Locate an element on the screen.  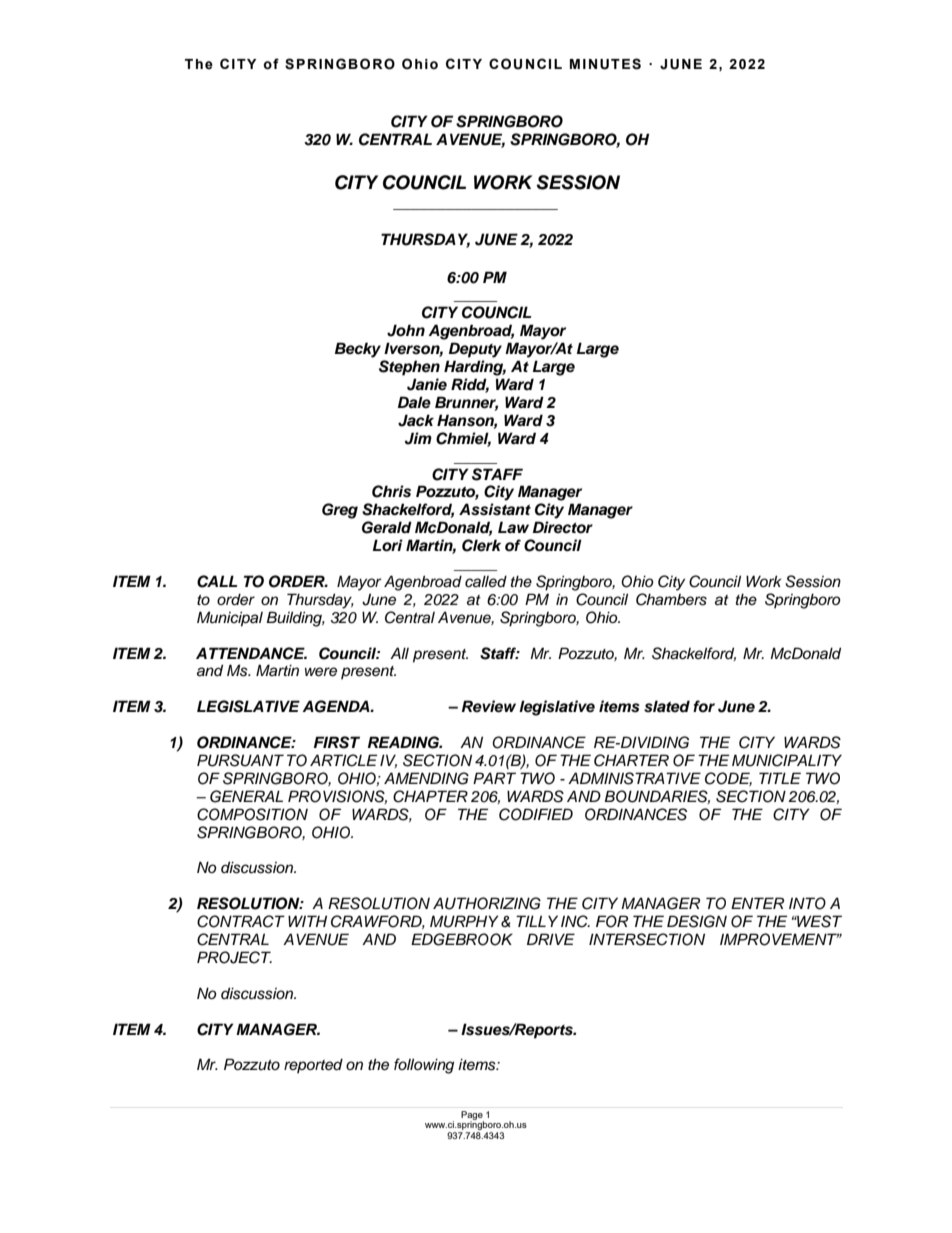
DESIGN is located at coordinates (697, 921).
